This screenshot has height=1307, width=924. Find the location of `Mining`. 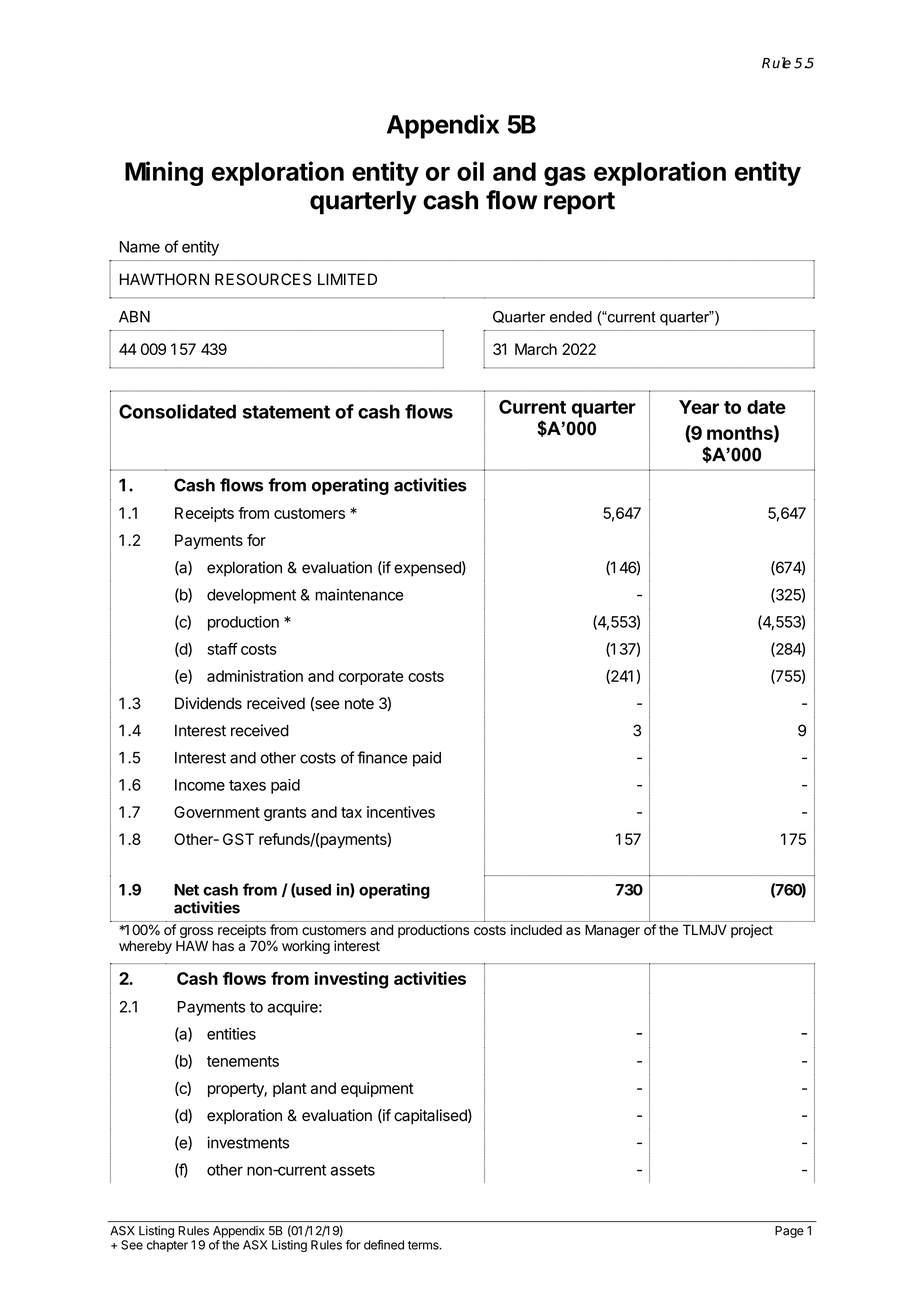

Mining is located at coordinates (164, 173).
